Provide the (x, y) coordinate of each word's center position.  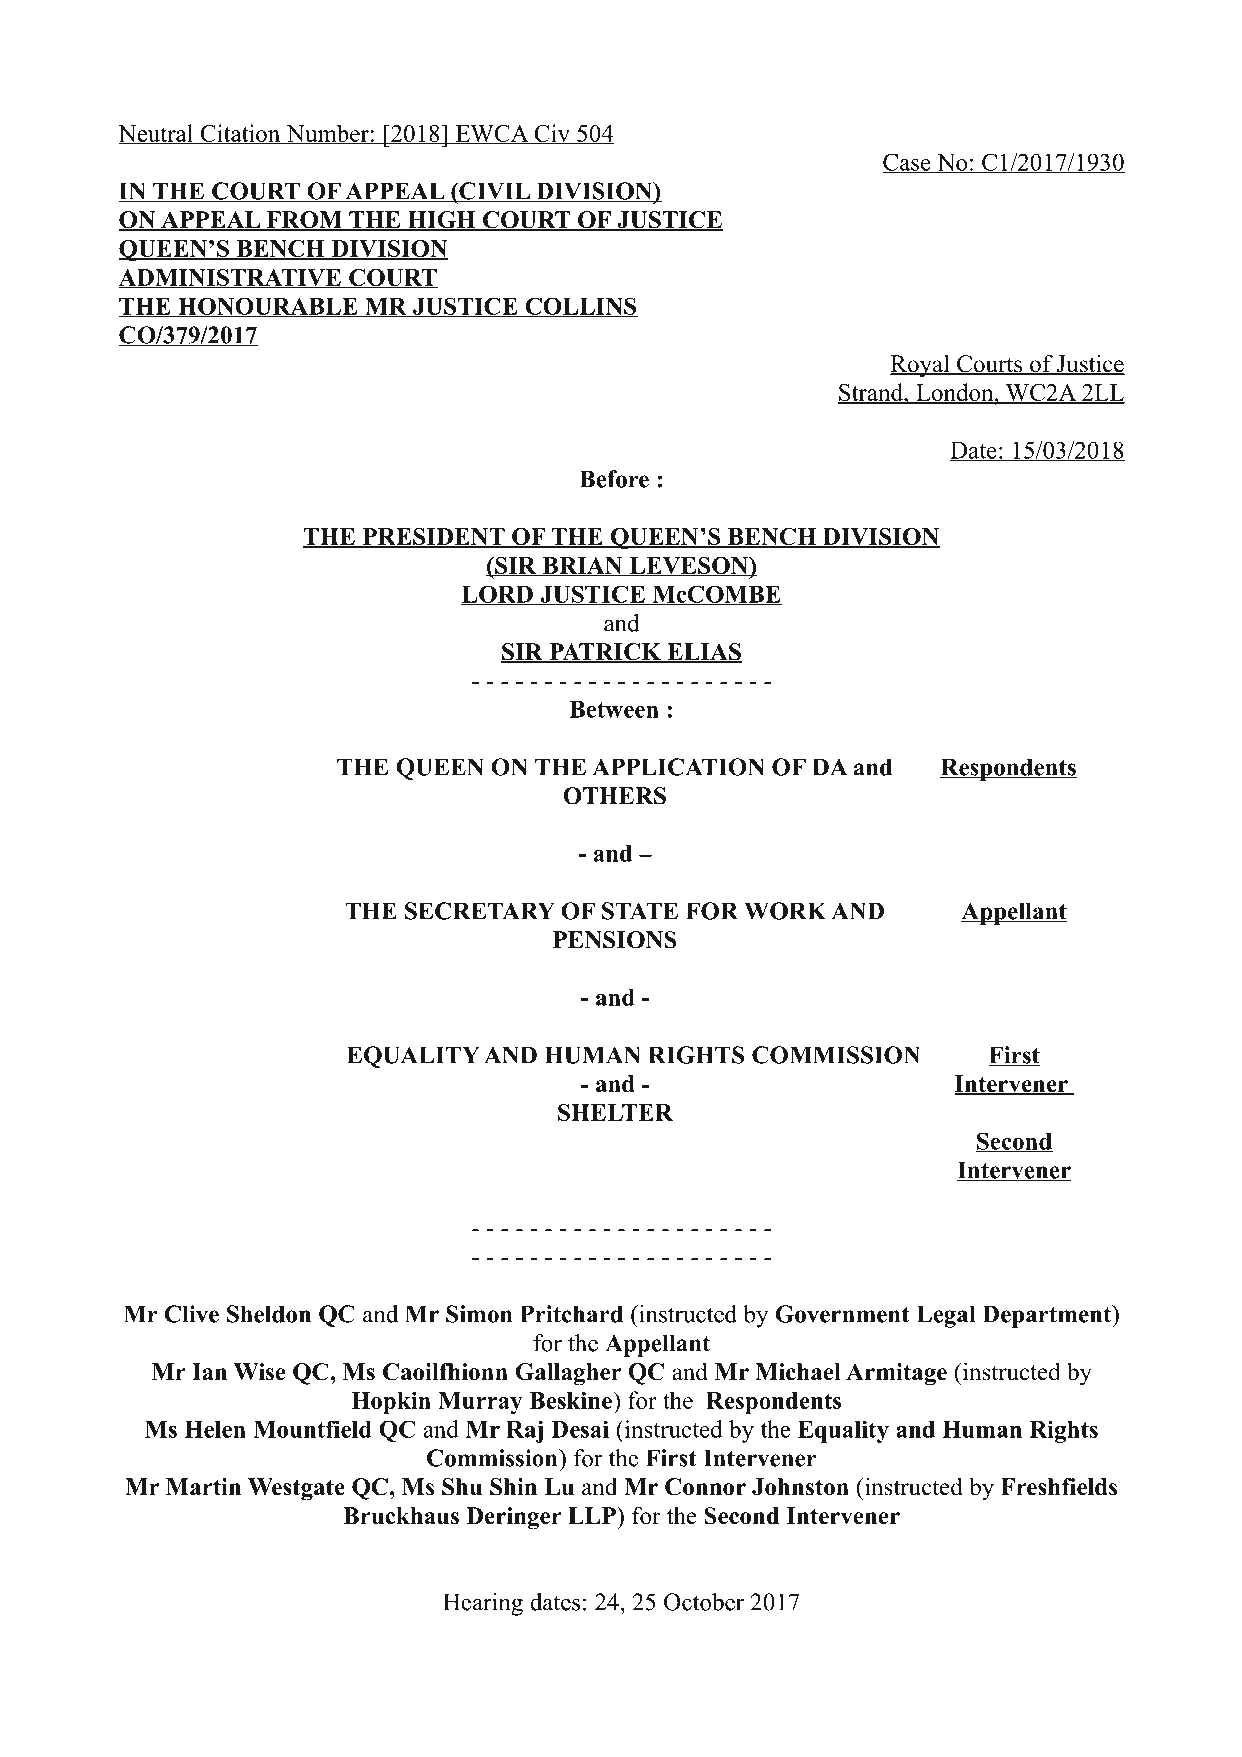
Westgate (296, 1489)
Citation (240, 134)
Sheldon (269, 1314)
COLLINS (580, 307)
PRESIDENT (433, 537)
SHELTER (615, 1112)
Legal (946, 1316)
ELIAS (704, 653)
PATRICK (605, 653)
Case (907, 163)
